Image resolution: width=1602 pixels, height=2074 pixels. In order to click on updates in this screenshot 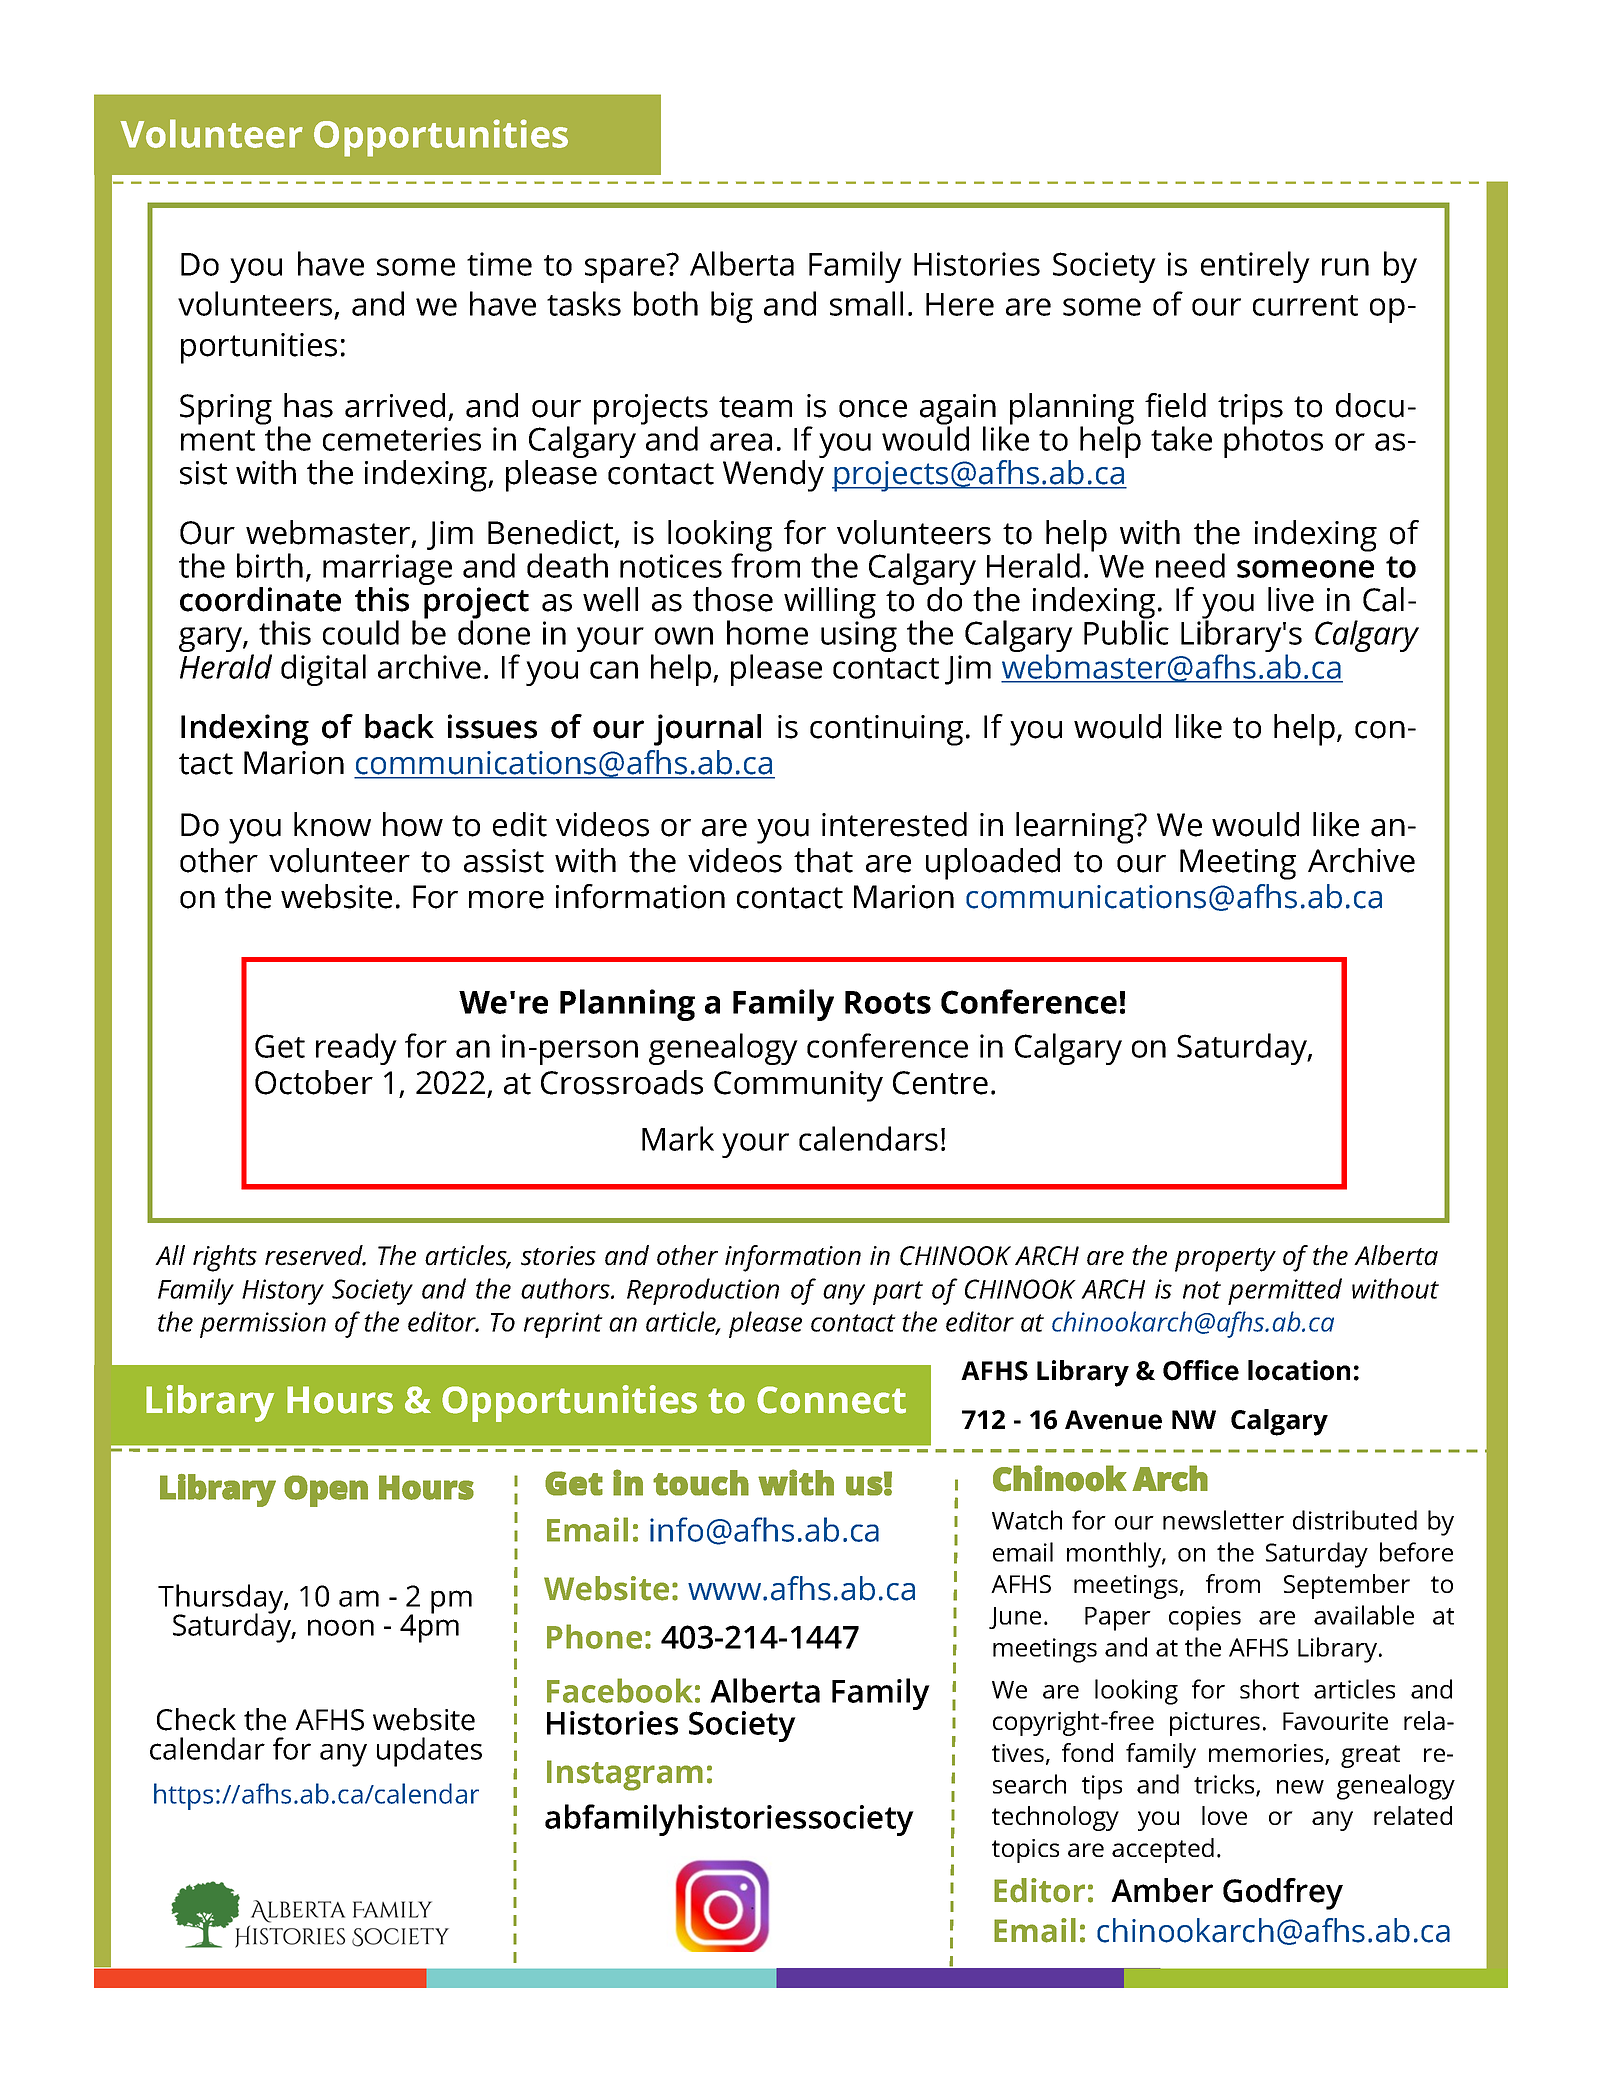, I will do `click(429, 1752)`.
